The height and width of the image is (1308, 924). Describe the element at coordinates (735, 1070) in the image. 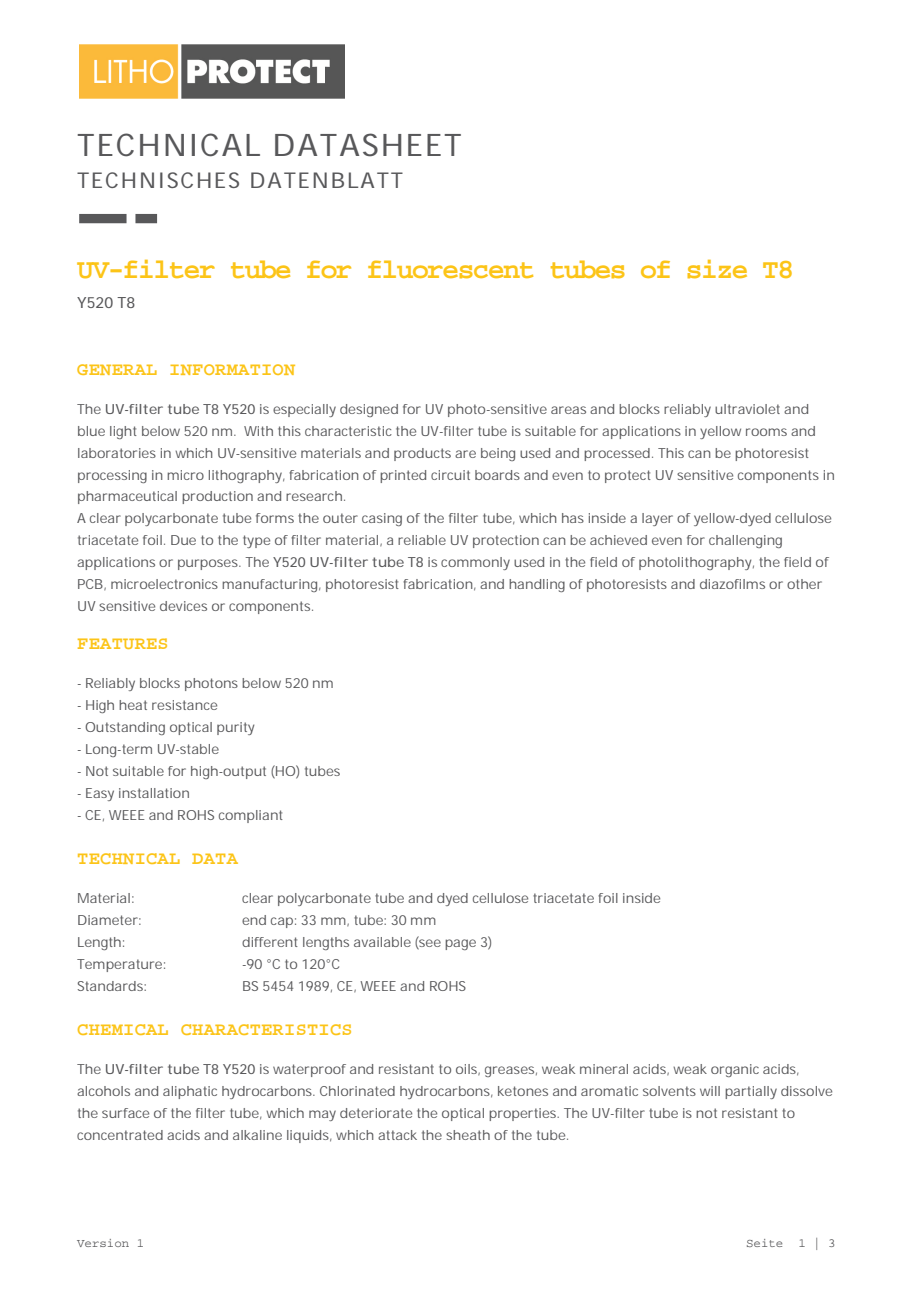

I see `organic` at that location.
